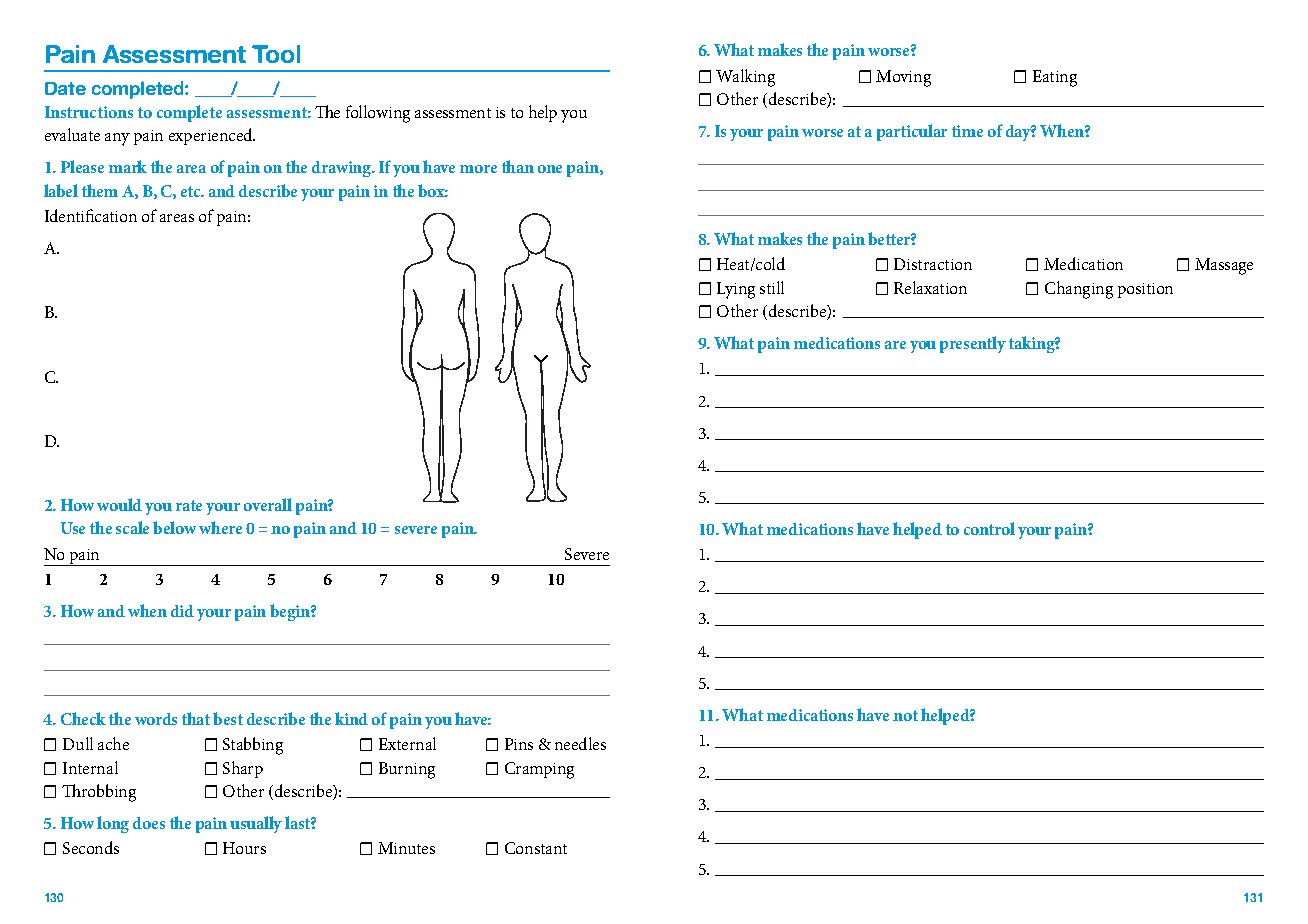 This image has width=1308, height=924. Describe the element at coordinates (182, 611) in the image. I see `did` at that location.
